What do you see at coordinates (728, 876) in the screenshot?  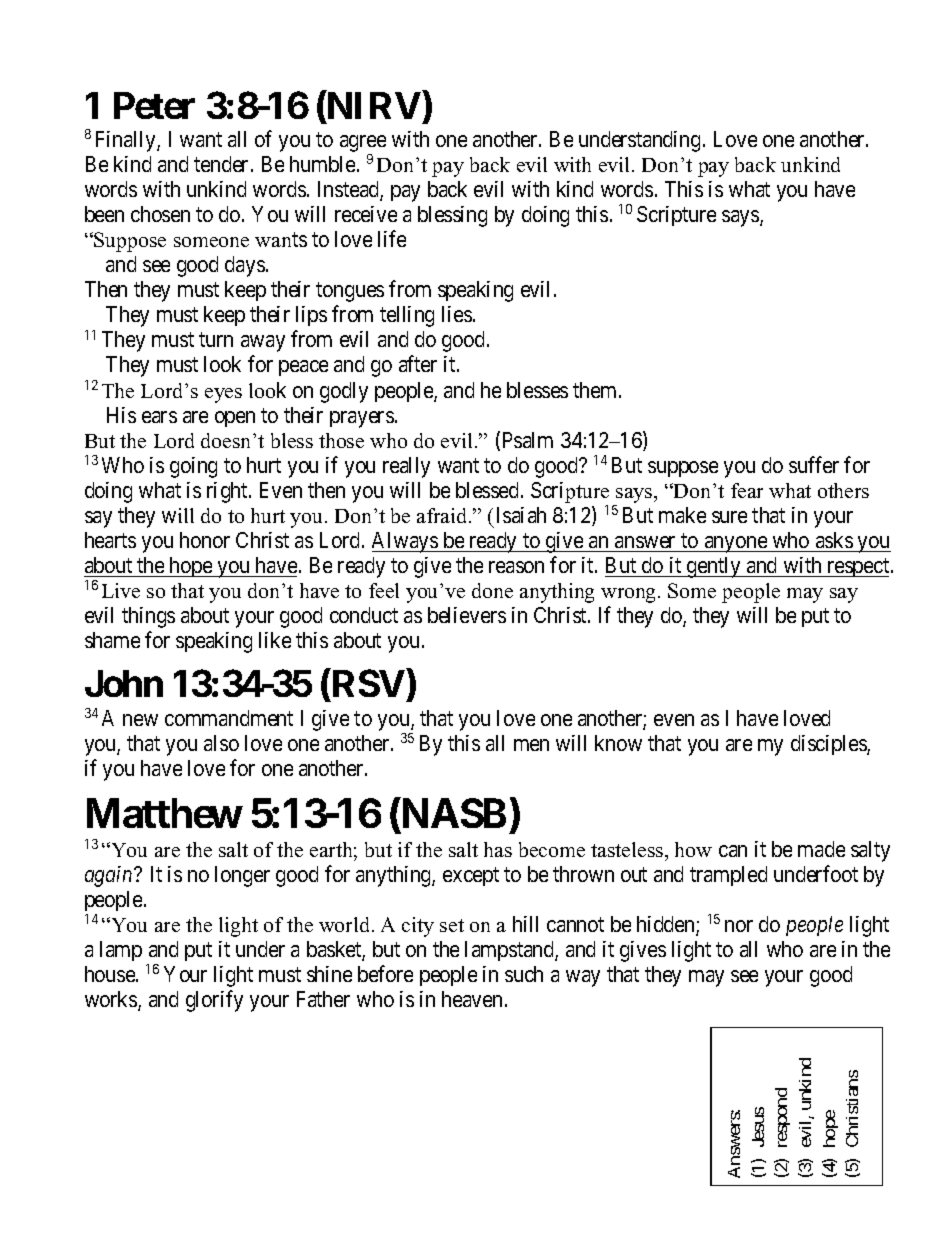 I see `trampled` at bounding box center [728, 876].
